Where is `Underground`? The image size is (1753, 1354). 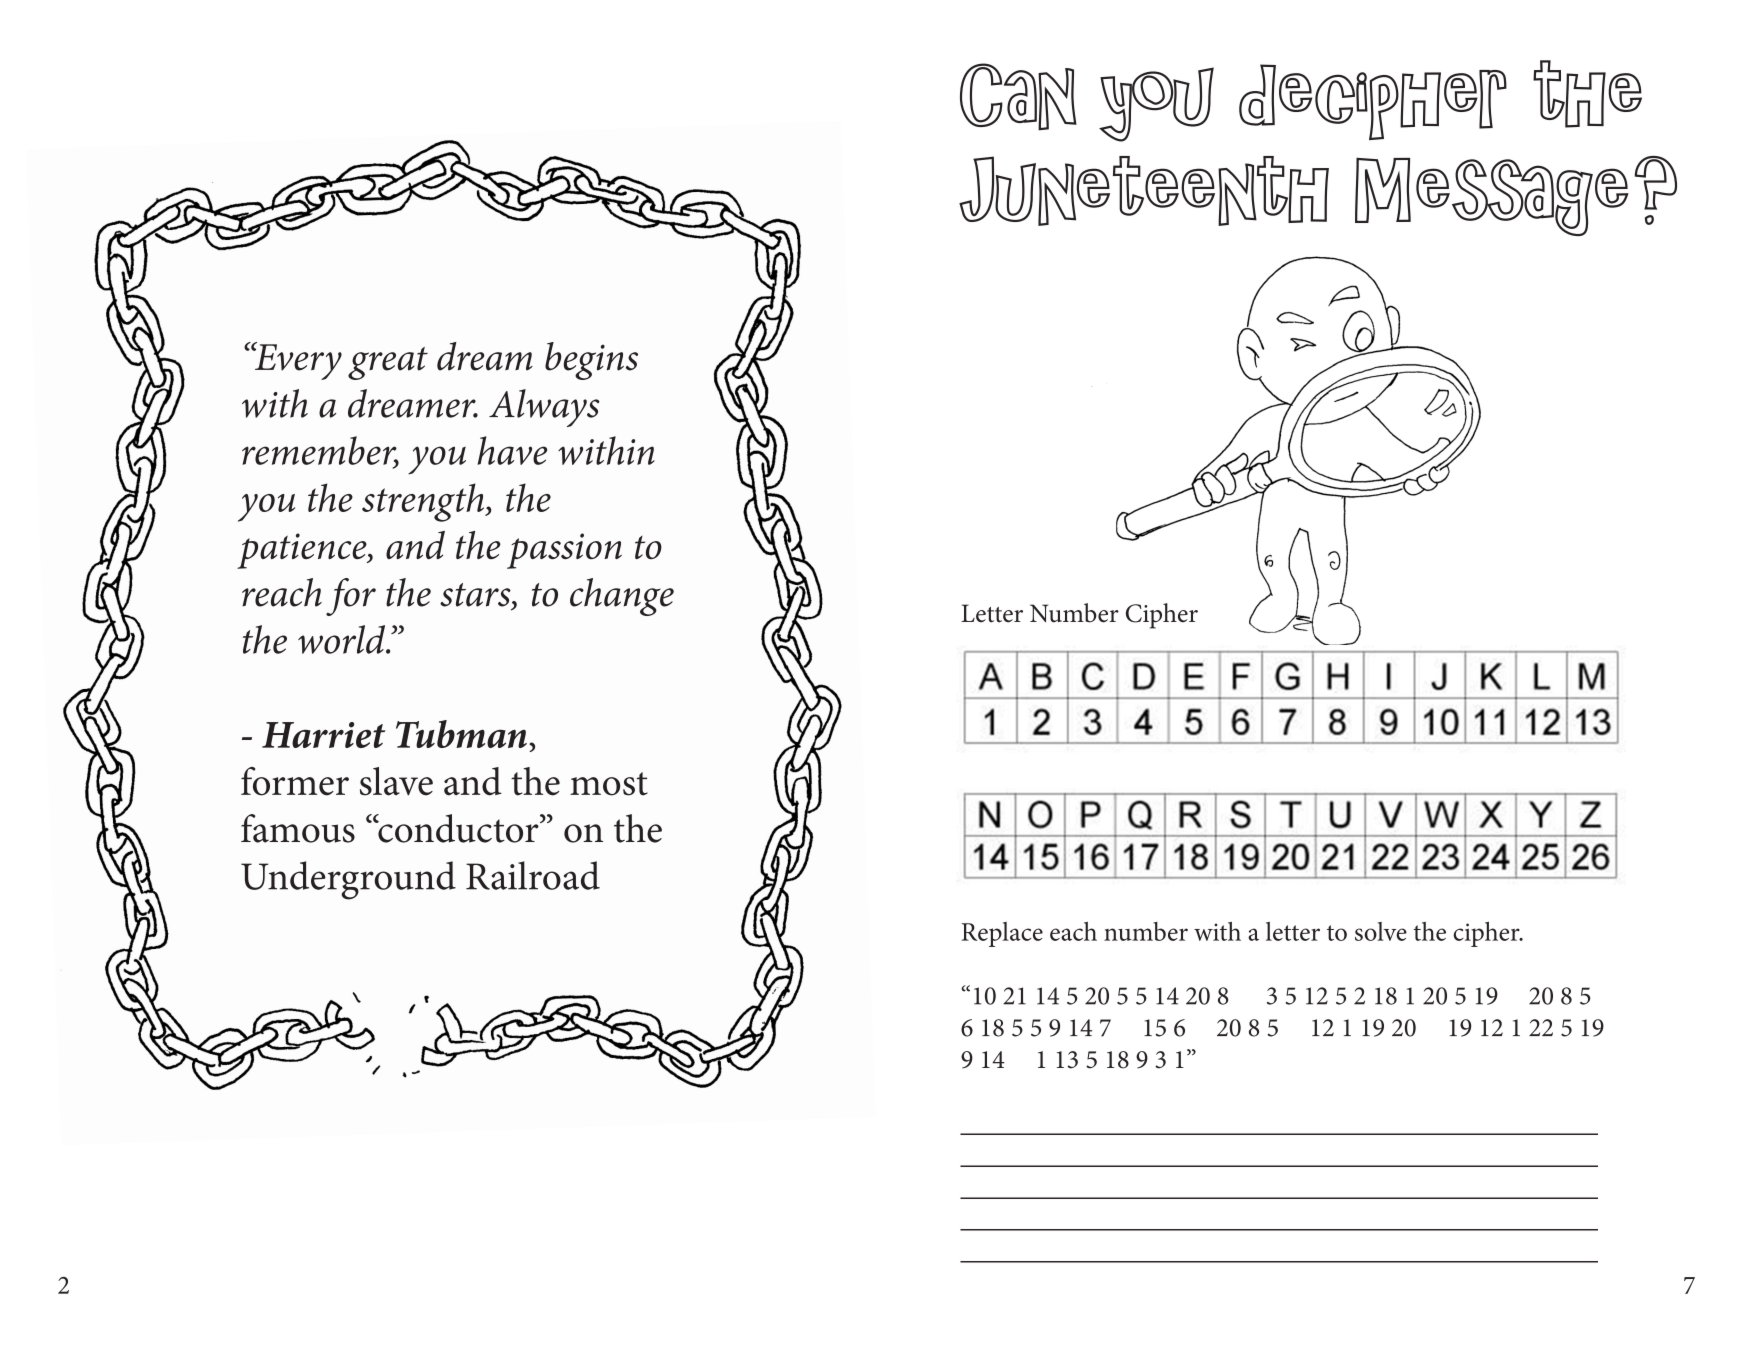 Underground is located at coordinates (348, 880).
